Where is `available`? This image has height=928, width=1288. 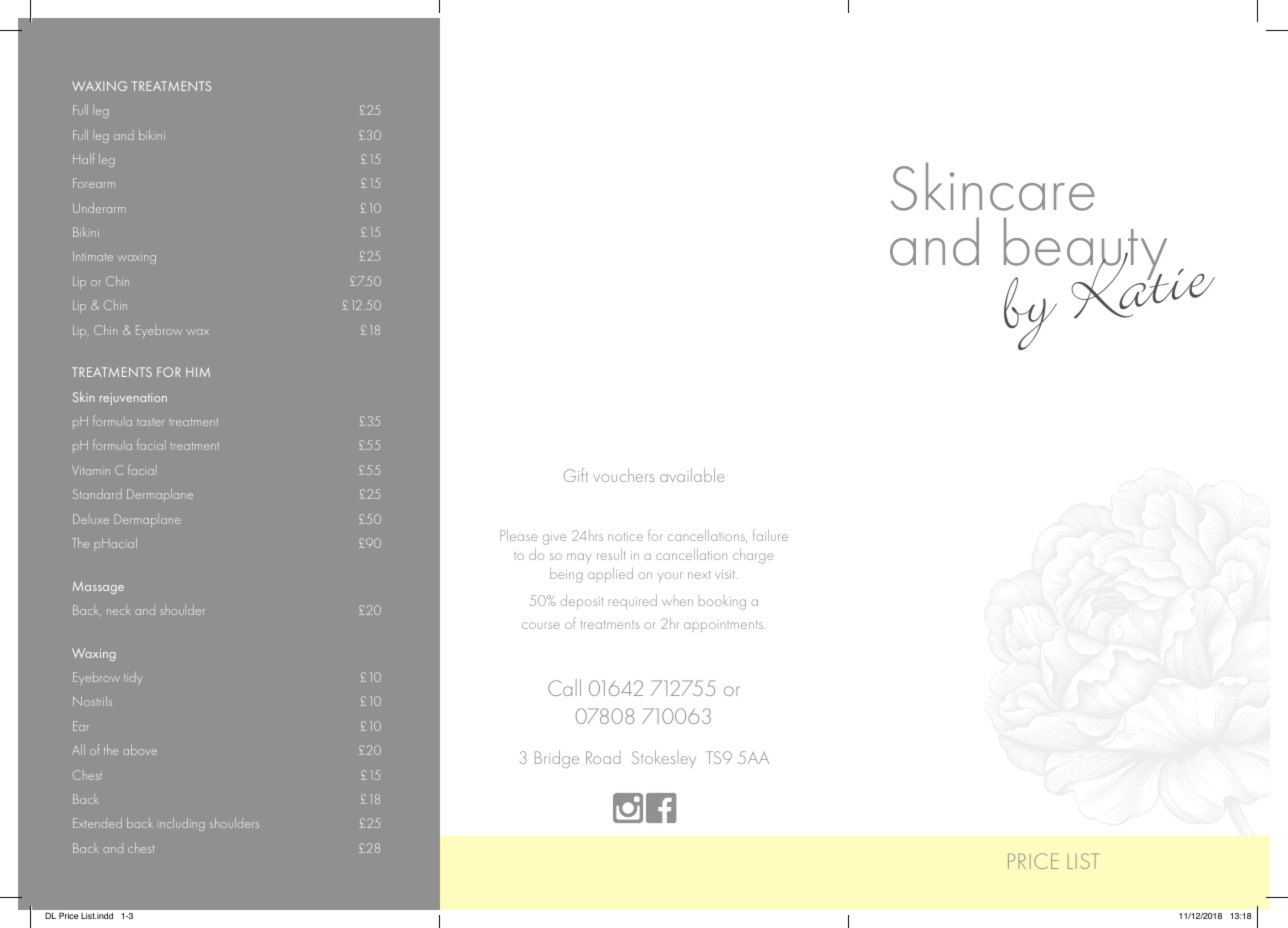 available is located at coordinates (692, 475).
